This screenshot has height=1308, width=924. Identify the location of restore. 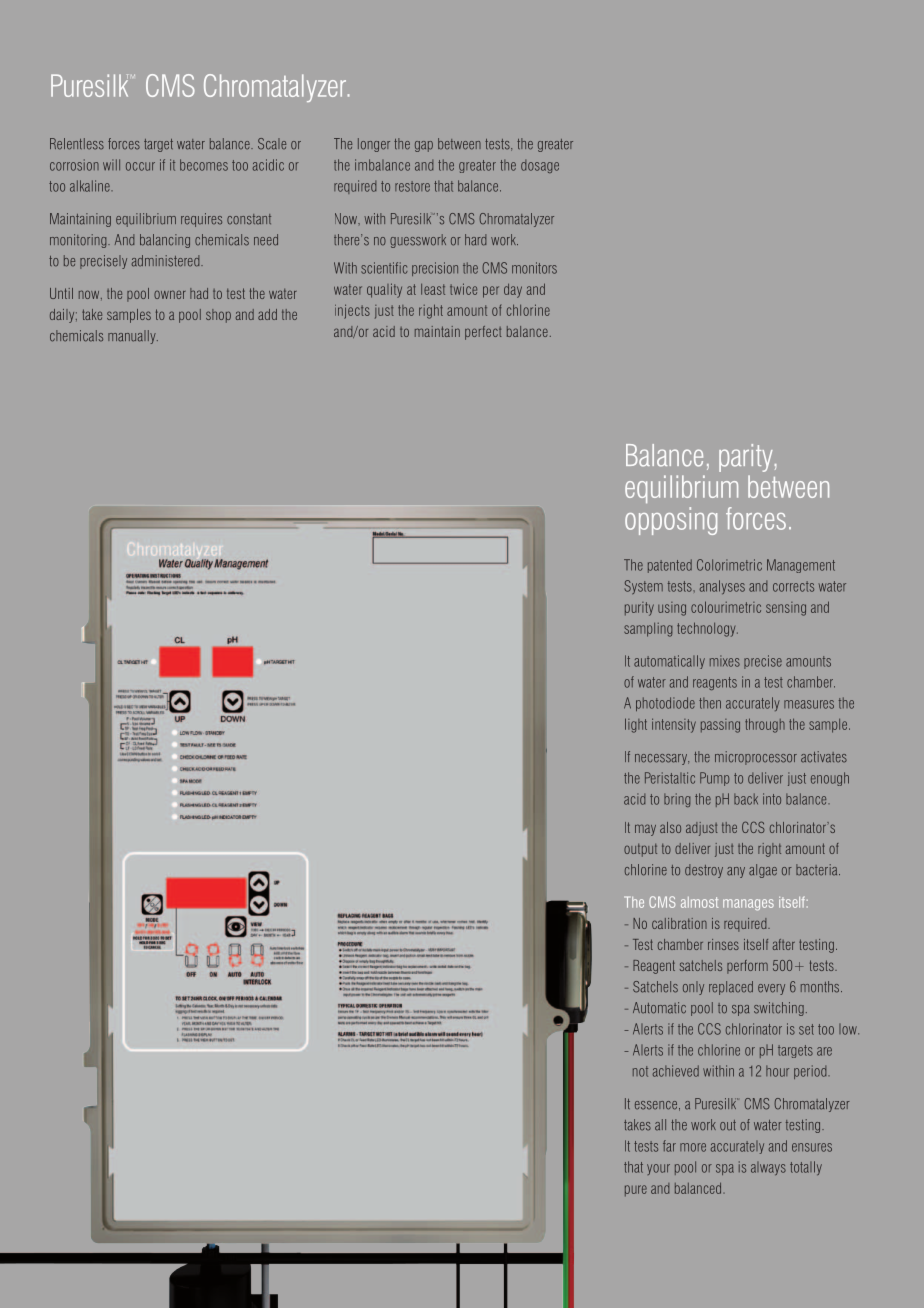
(412, 186).
